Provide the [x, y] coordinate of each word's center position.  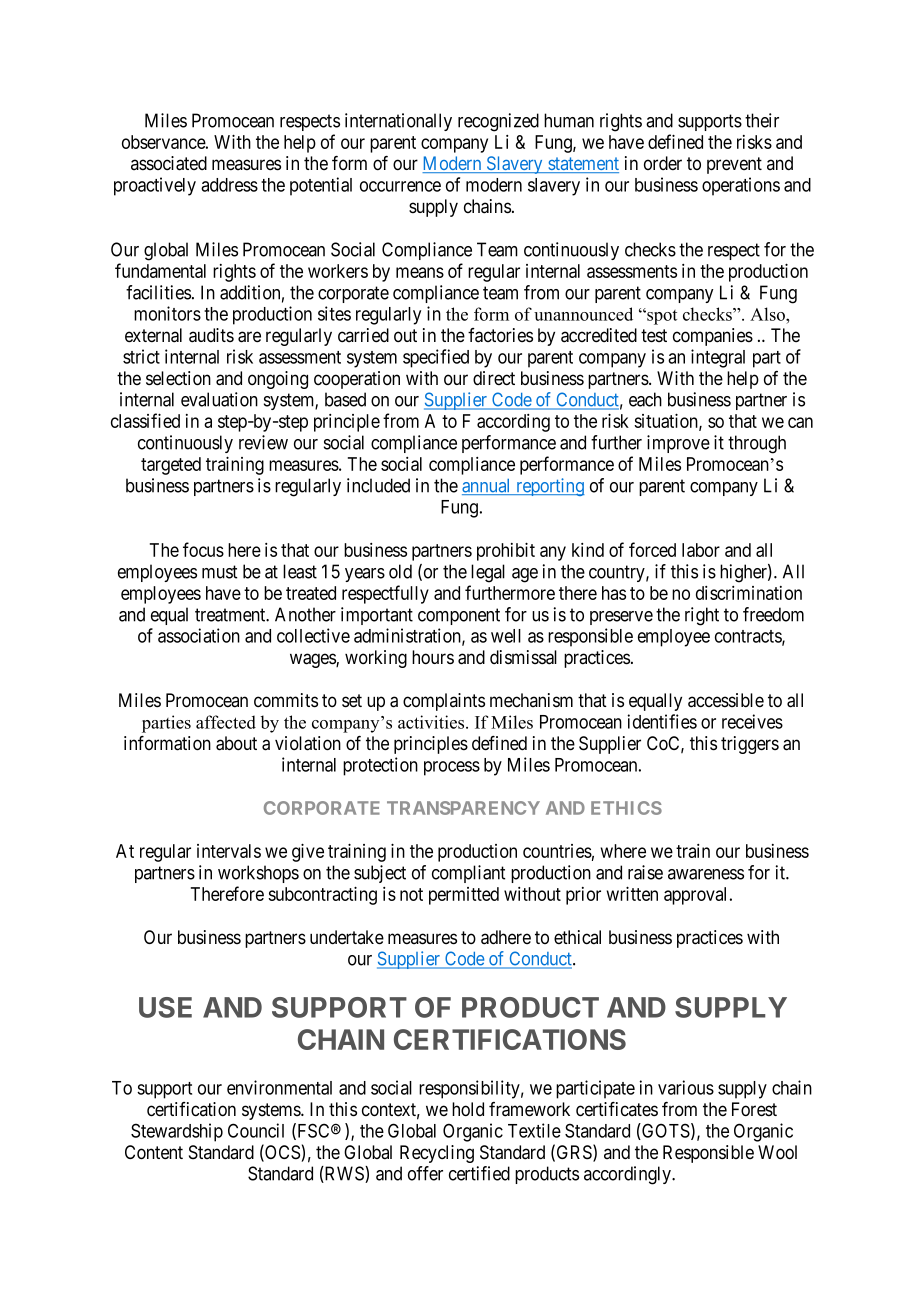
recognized [498, 122]
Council [256, 1130]
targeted [171, 466]
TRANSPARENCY [463, 808]
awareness [706, 874]
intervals [229, 851]
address [229, 185]
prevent [734, 165]
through [757, 444]
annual [488, 487]
